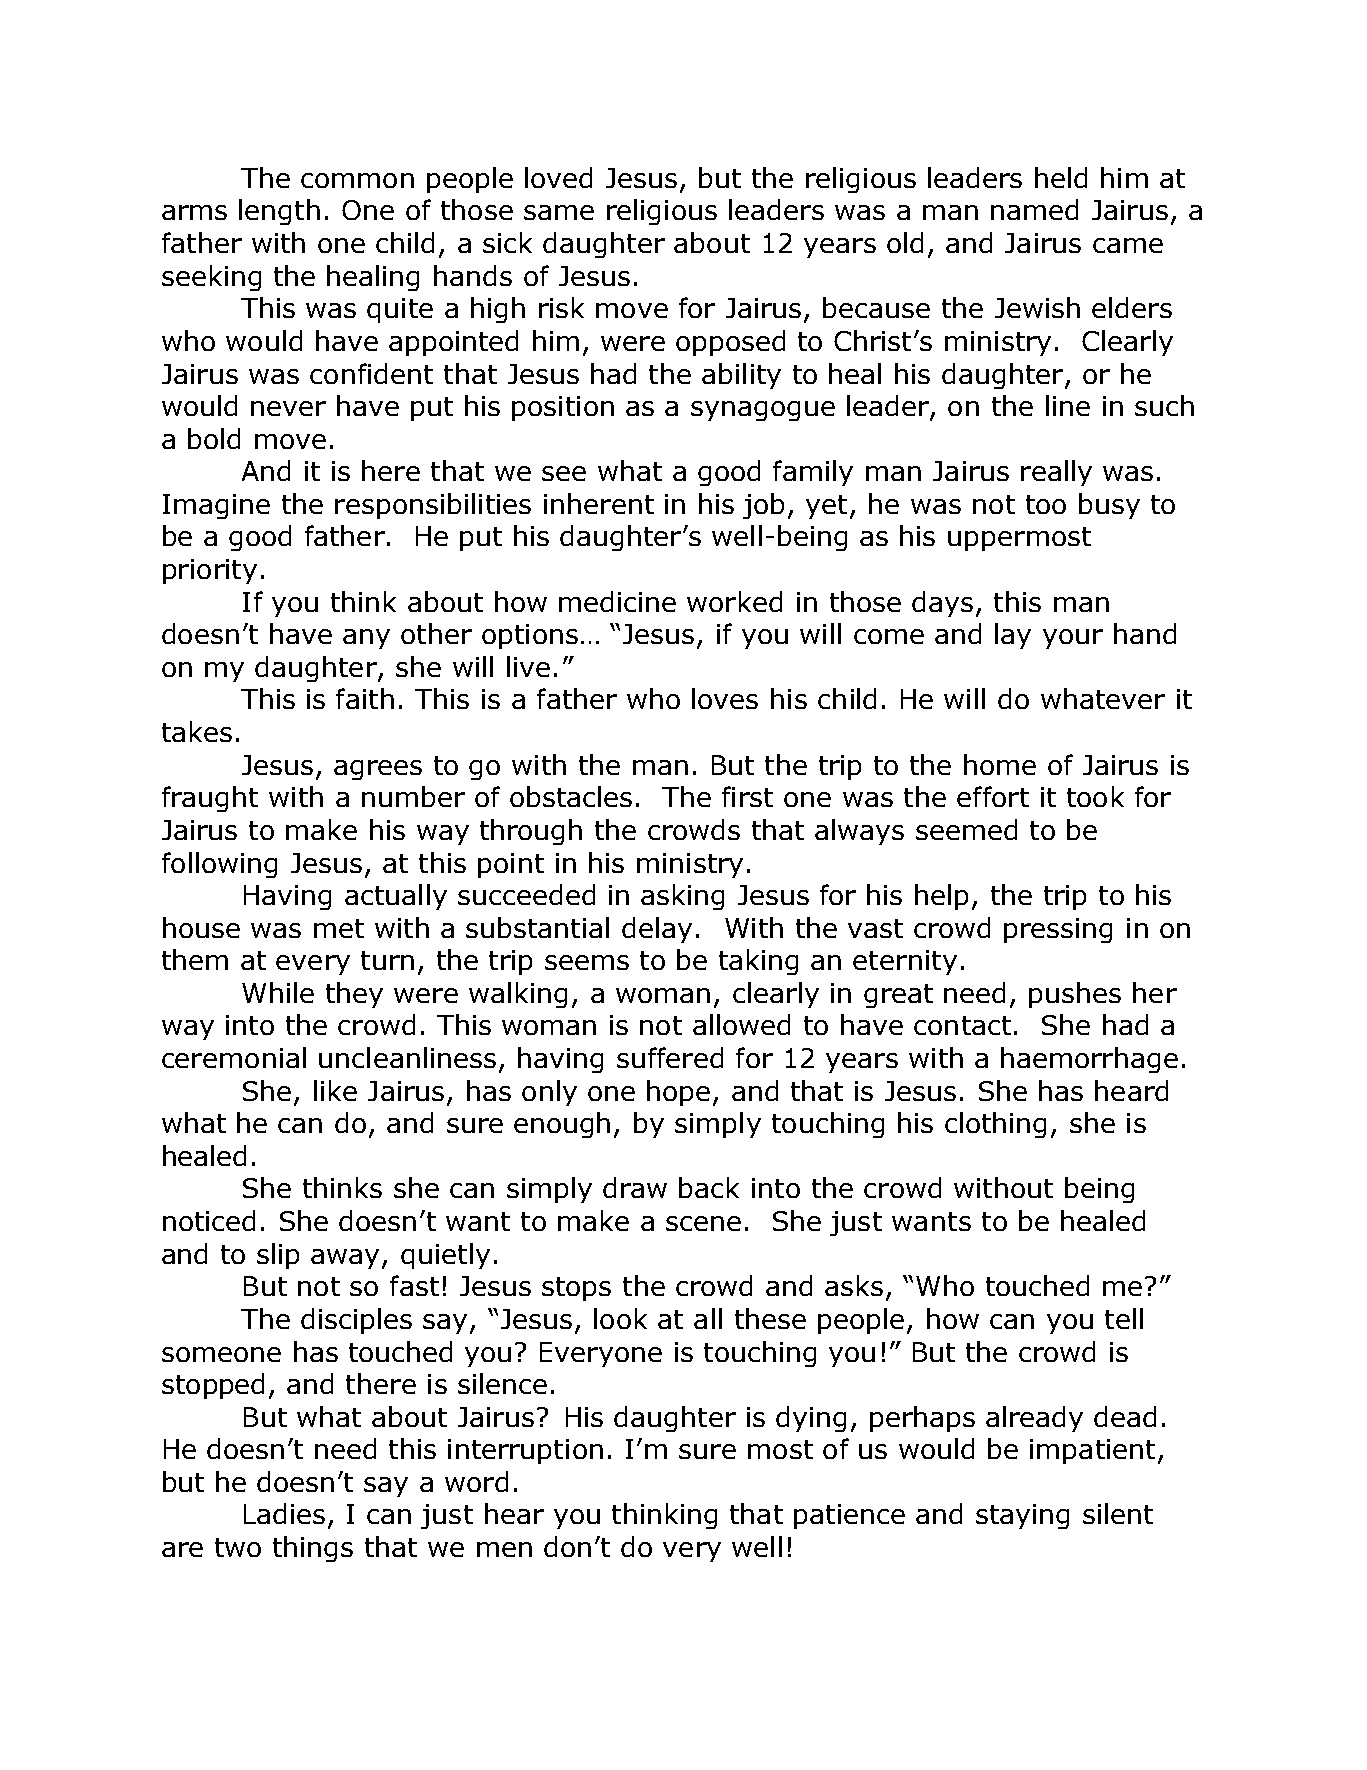 This page has width=1367, height=1770. What do you see at coordinates (682, 897) in the page?
I see `asking` at bounding box center [682, 897].
